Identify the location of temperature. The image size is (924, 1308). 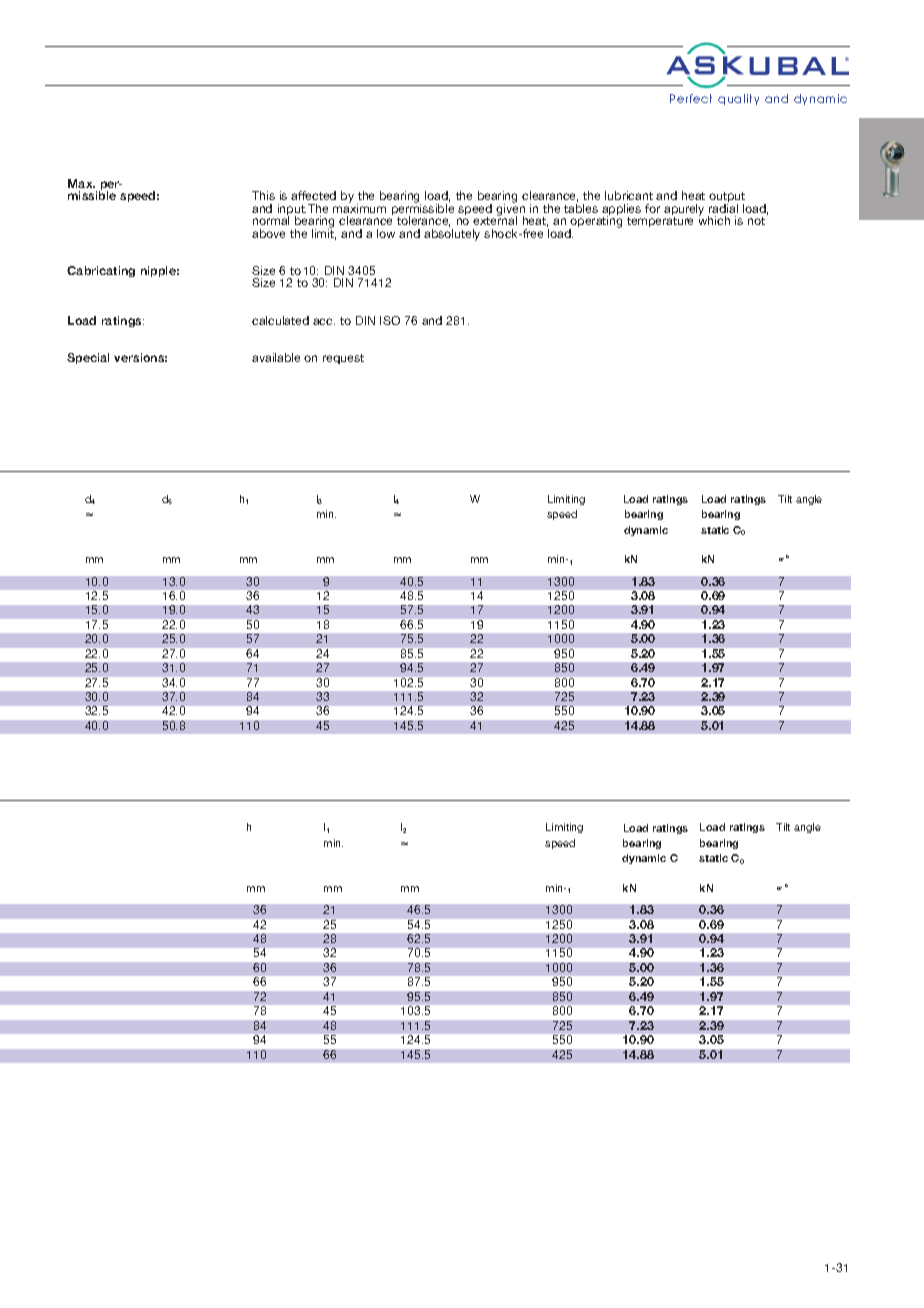
(660, 222).
